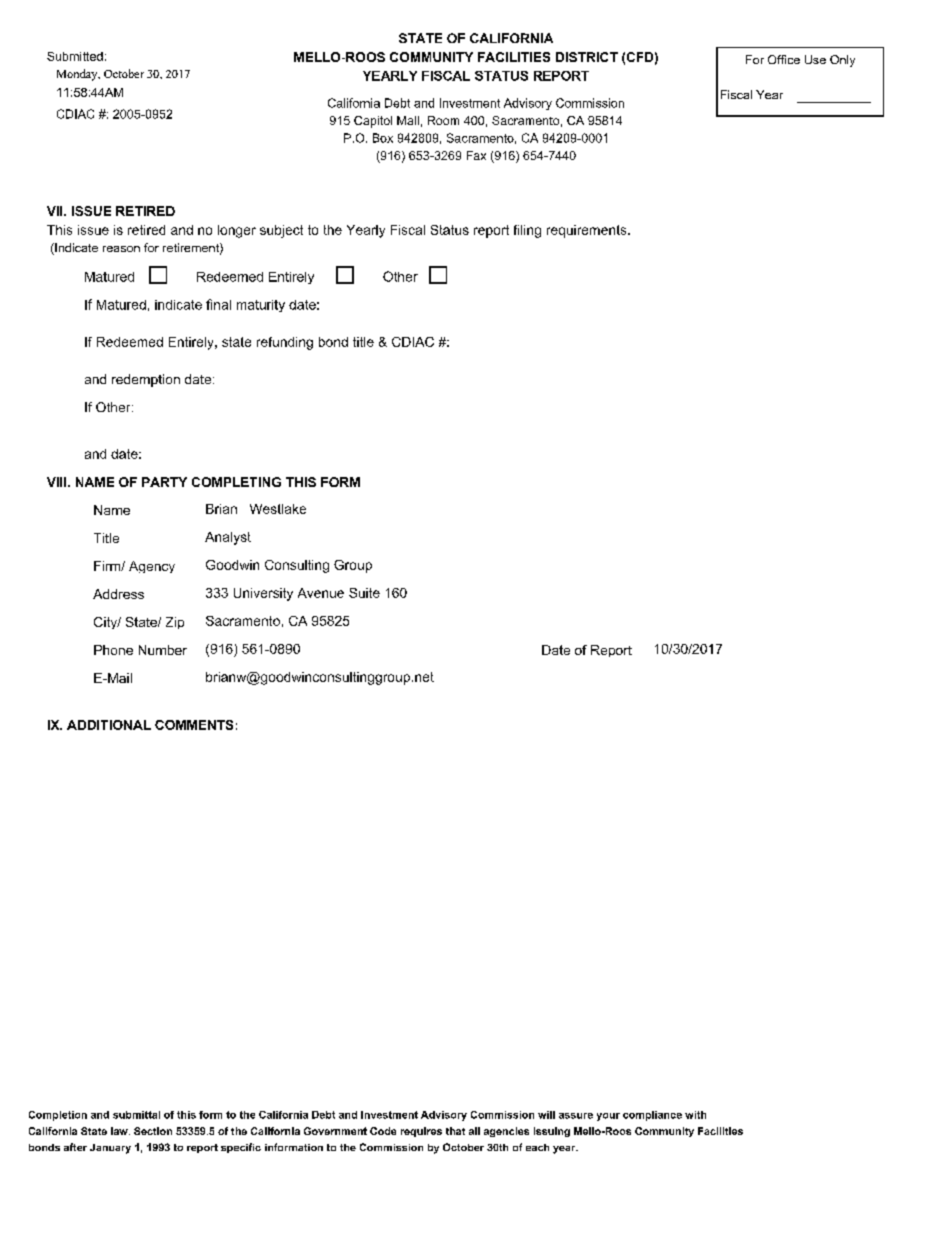  I want to click on Suite, so click(364, 593).
